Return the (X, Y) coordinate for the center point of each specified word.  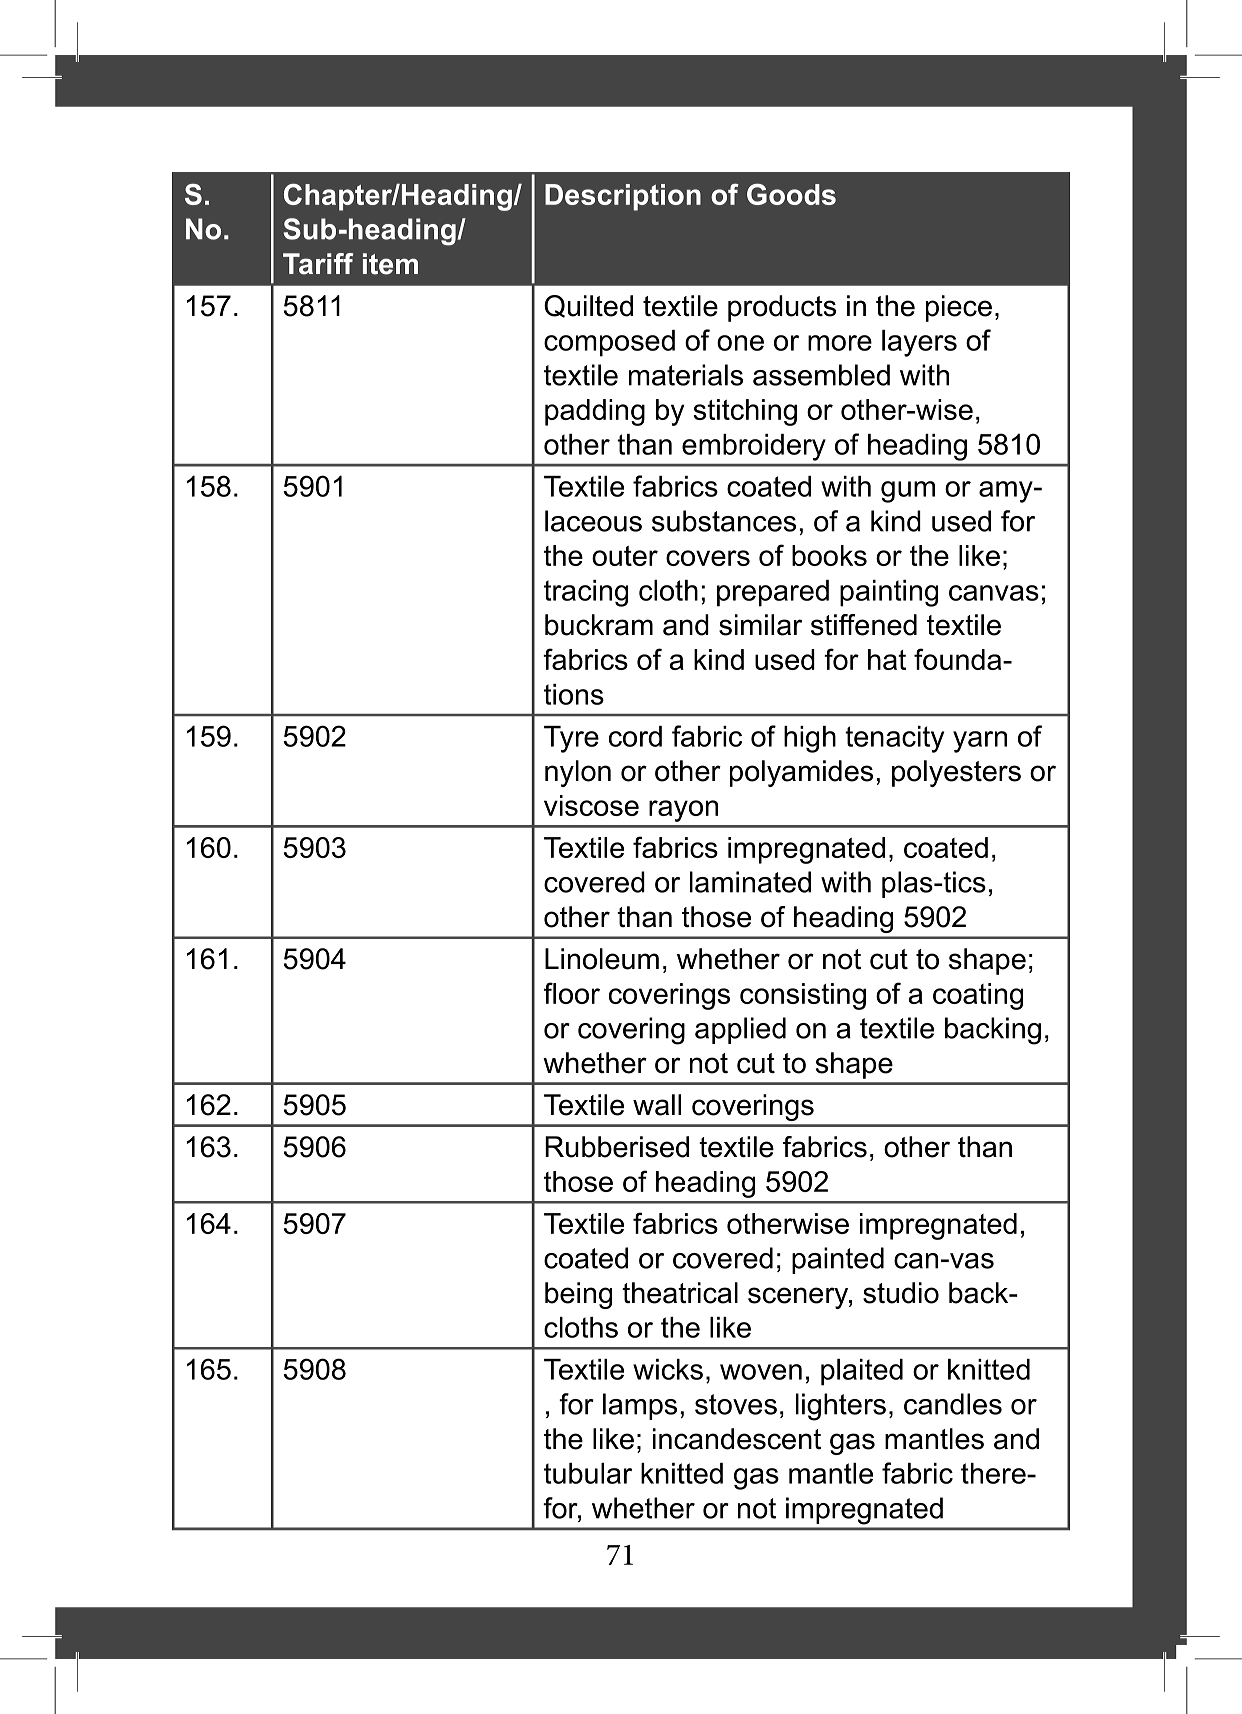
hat (887, 659)
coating (978, 996)
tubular (588, 1473)
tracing (586, 593)
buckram (599, 625)
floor (572, 993)
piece (959, 308)
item (390, 264)
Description (623, 197)
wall (657, 1105)
